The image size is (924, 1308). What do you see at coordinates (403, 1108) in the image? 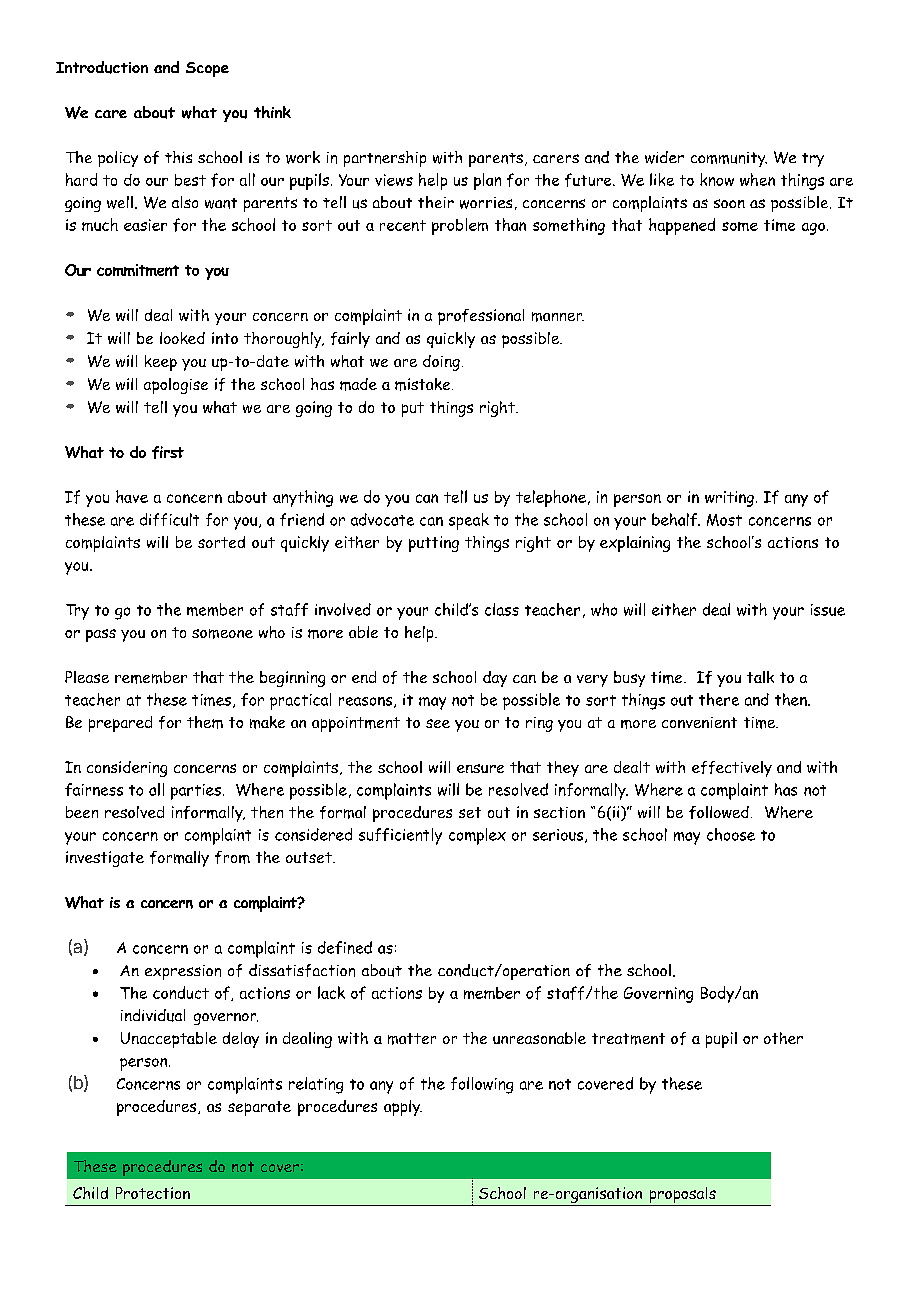
I see `apply` at bounding box center [403, 1108].
